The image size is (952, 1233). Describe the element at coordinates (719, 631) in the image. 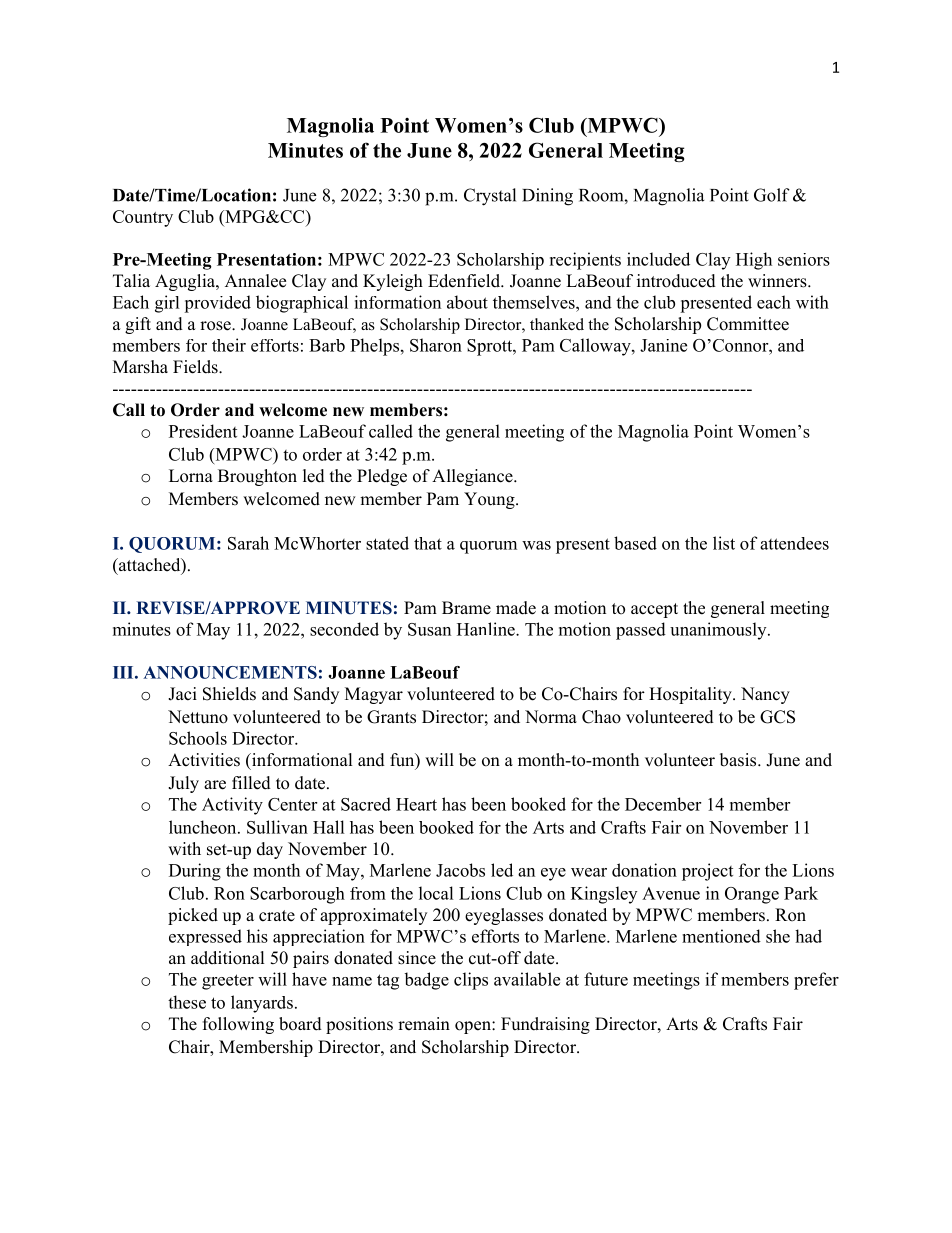

I see `unanimously` at that location.
